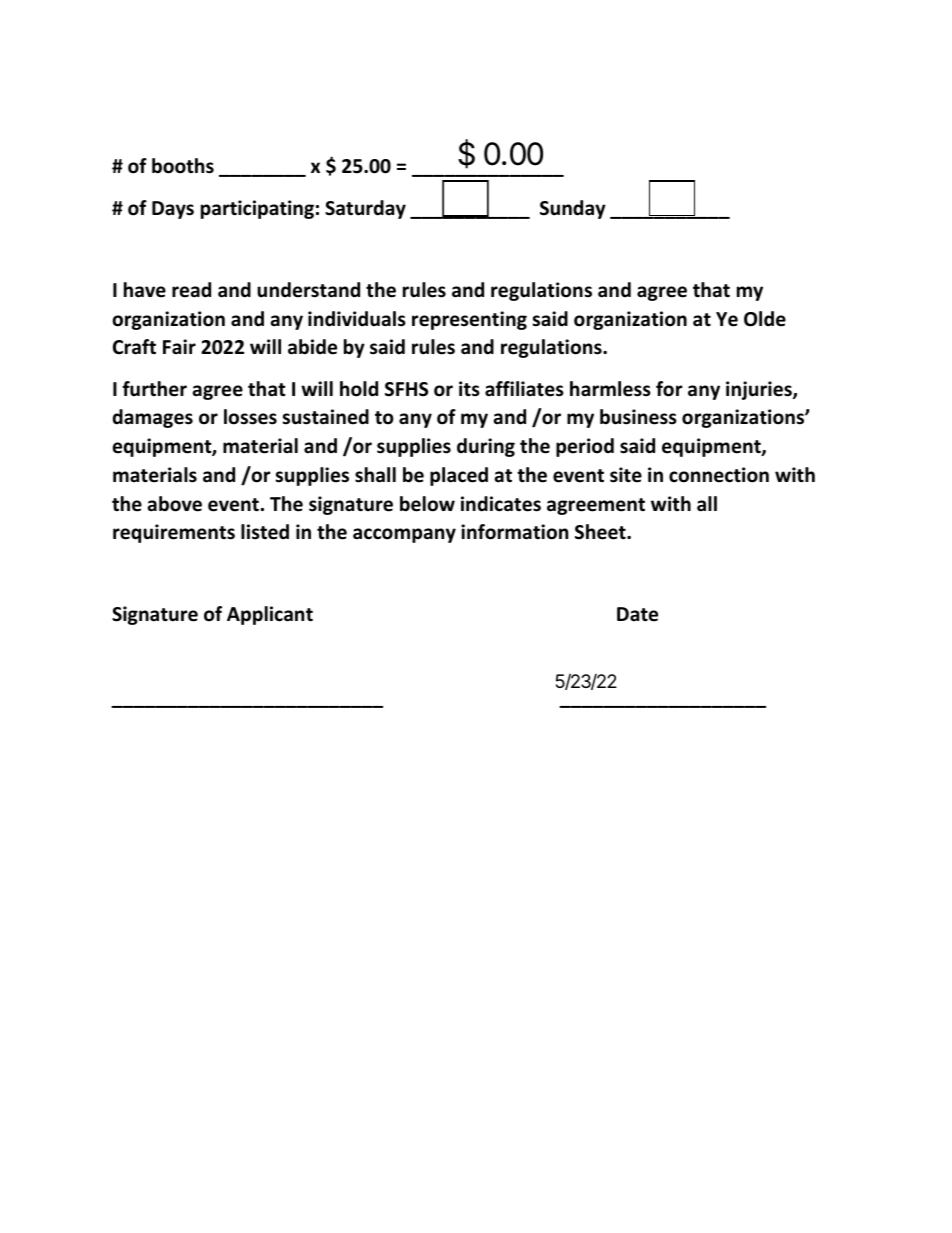  I want to click on Sheet, so click(601, 532).
